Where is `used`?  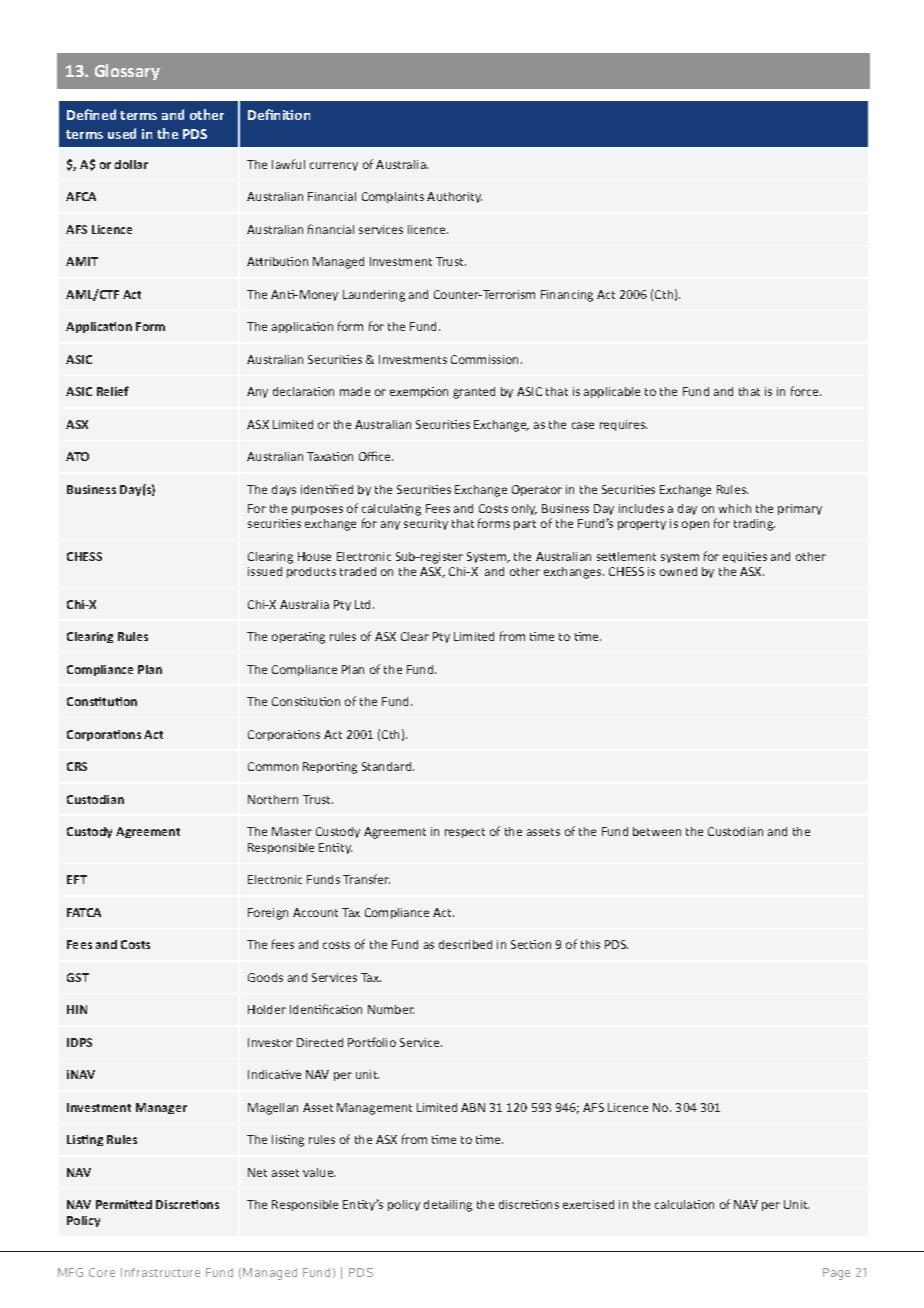
used is located at coordinates (122, 133).
